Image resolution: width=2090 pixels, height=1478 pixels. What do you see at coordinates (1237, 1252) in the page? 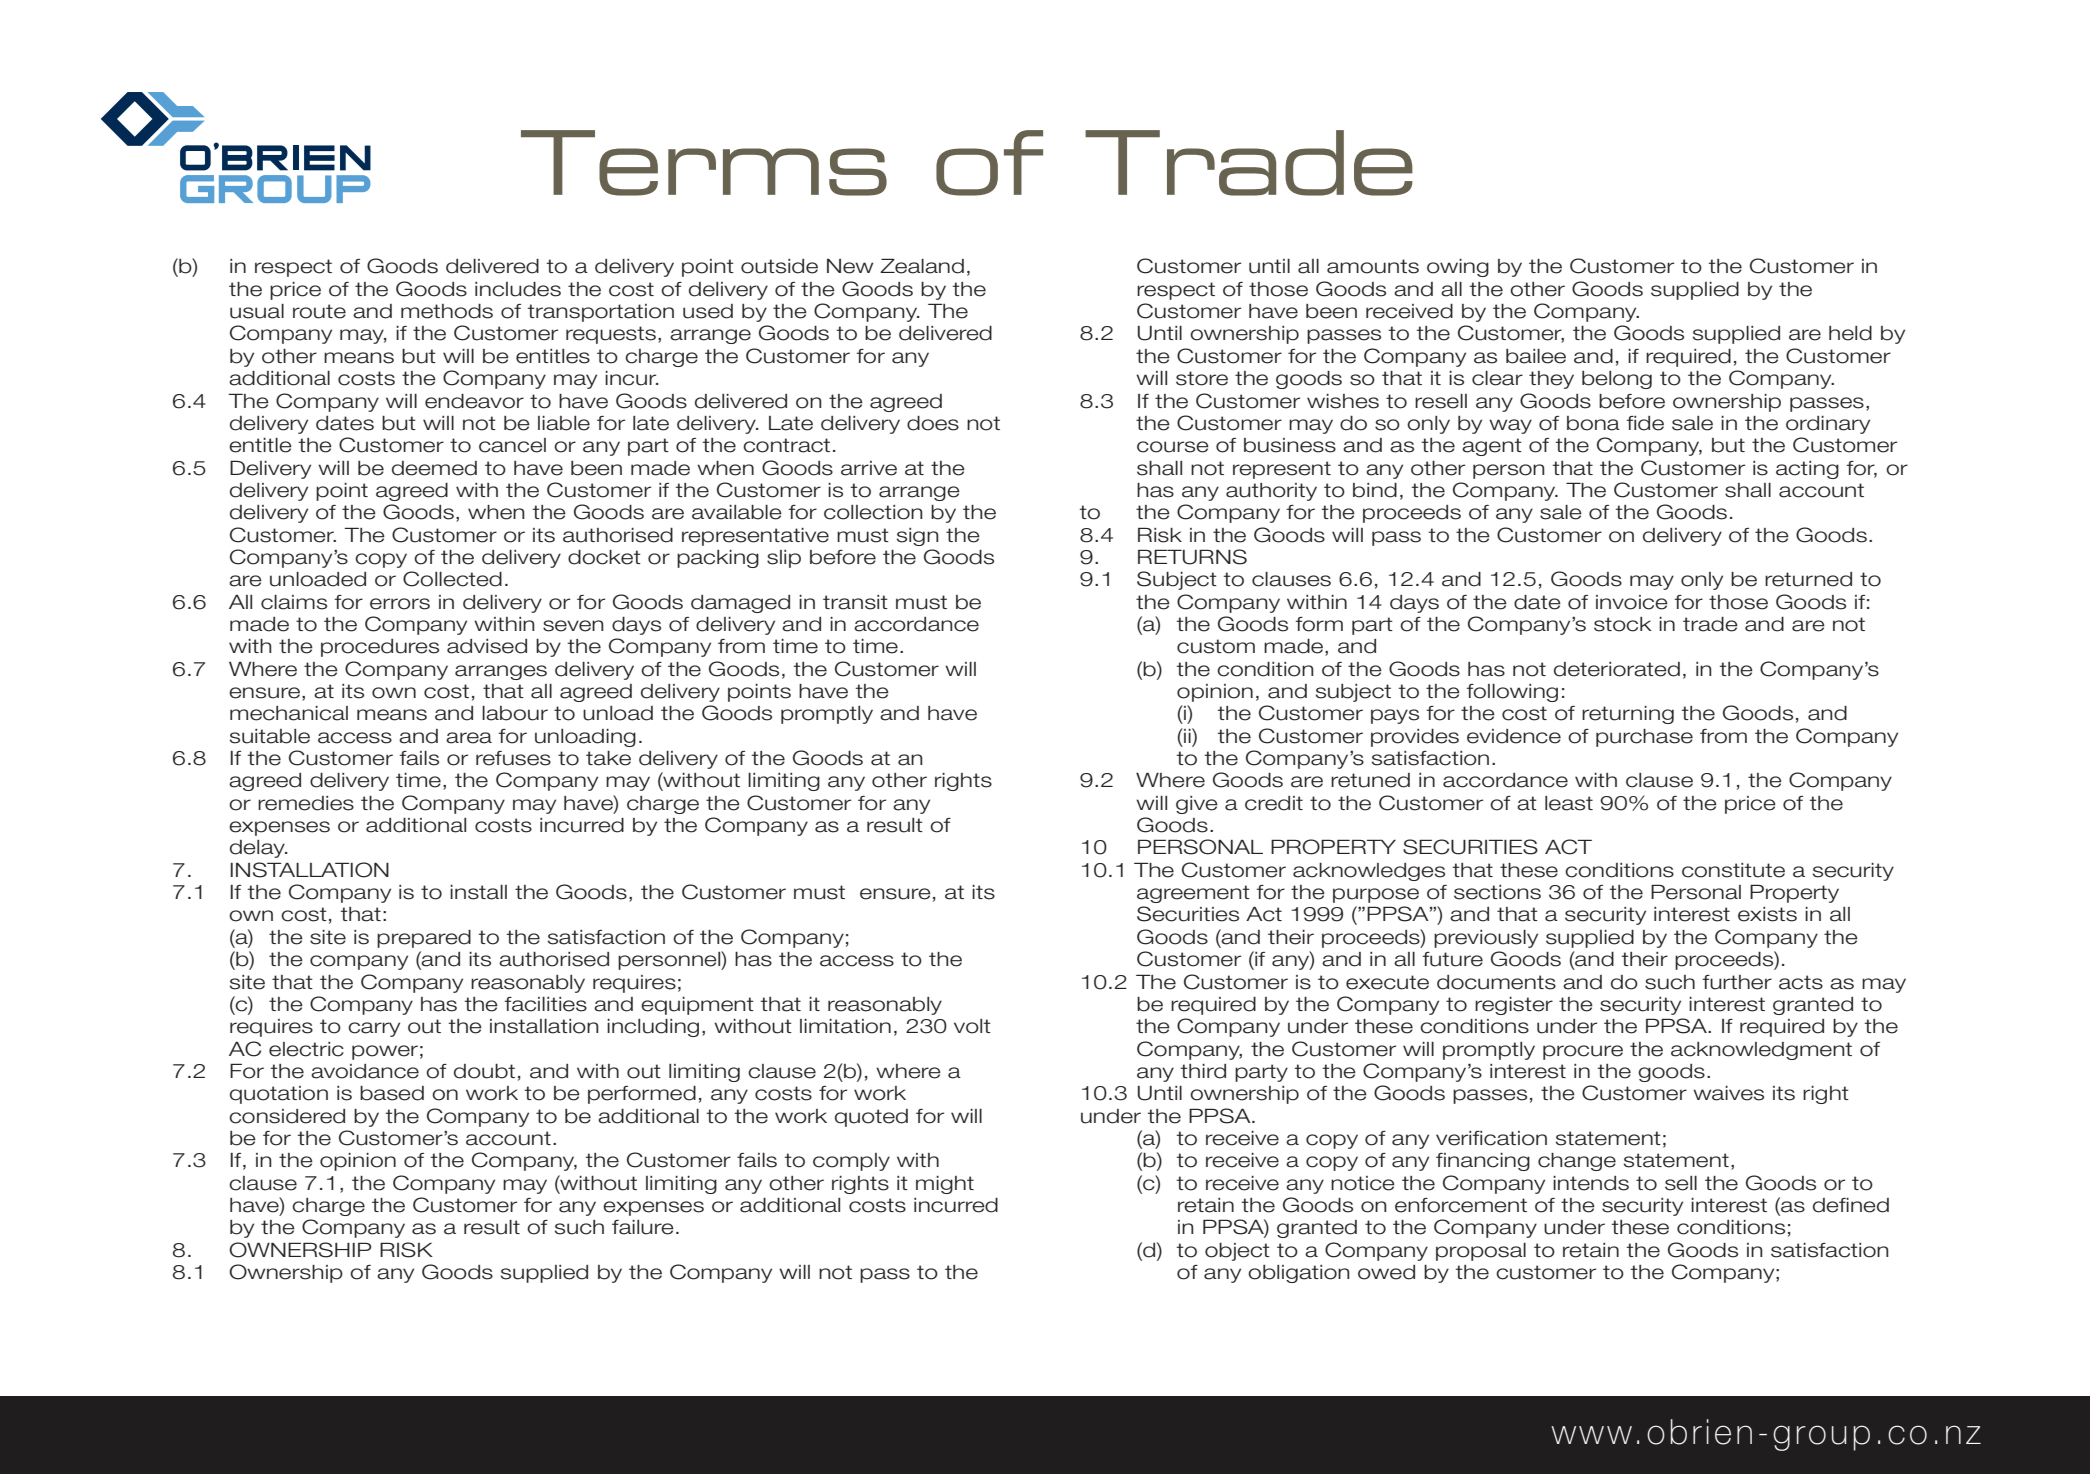
I see `object` at bounding box center [1237, 1252].
